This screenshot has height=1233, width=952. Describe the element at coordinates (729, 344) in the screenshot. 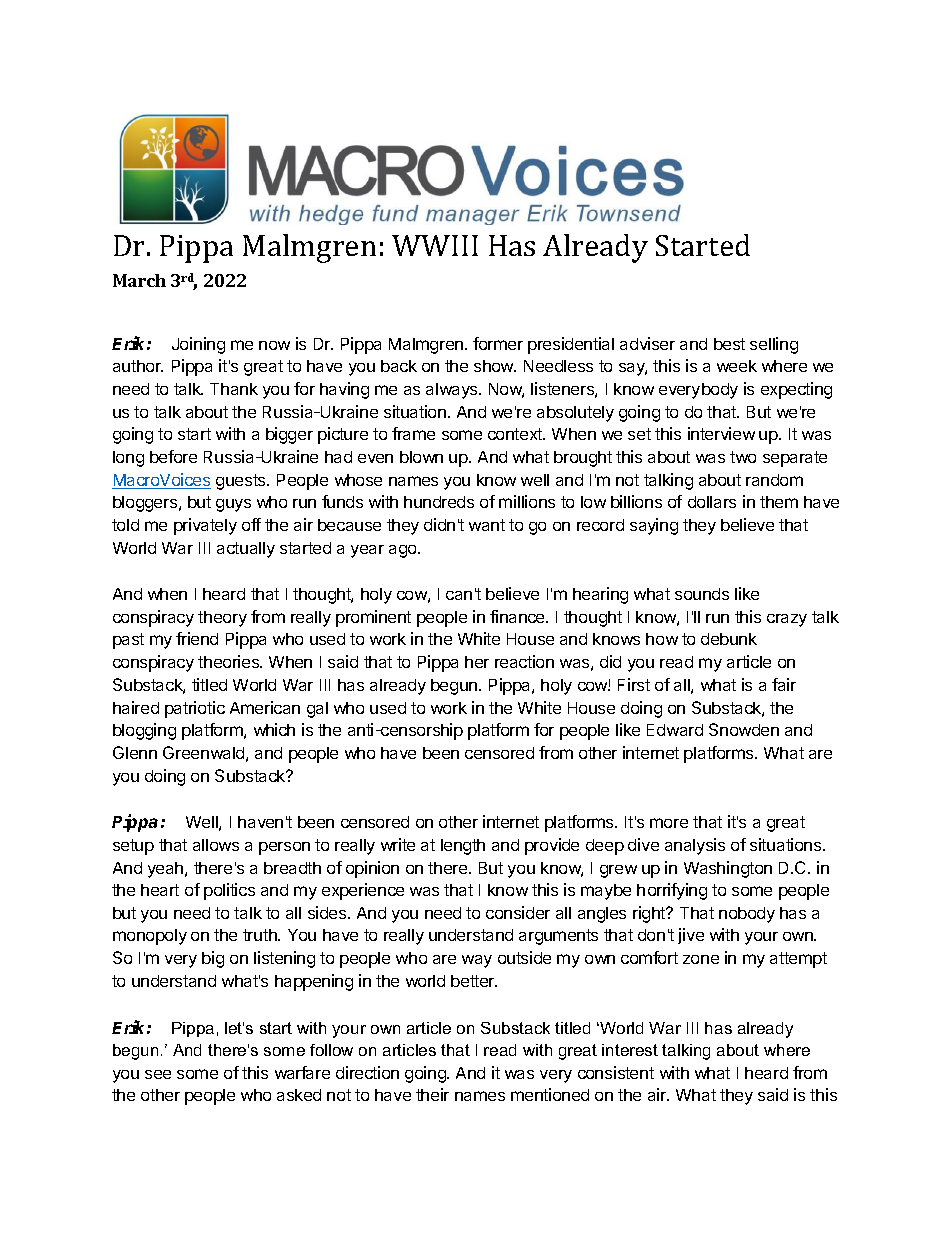

I see `best` at that location.
